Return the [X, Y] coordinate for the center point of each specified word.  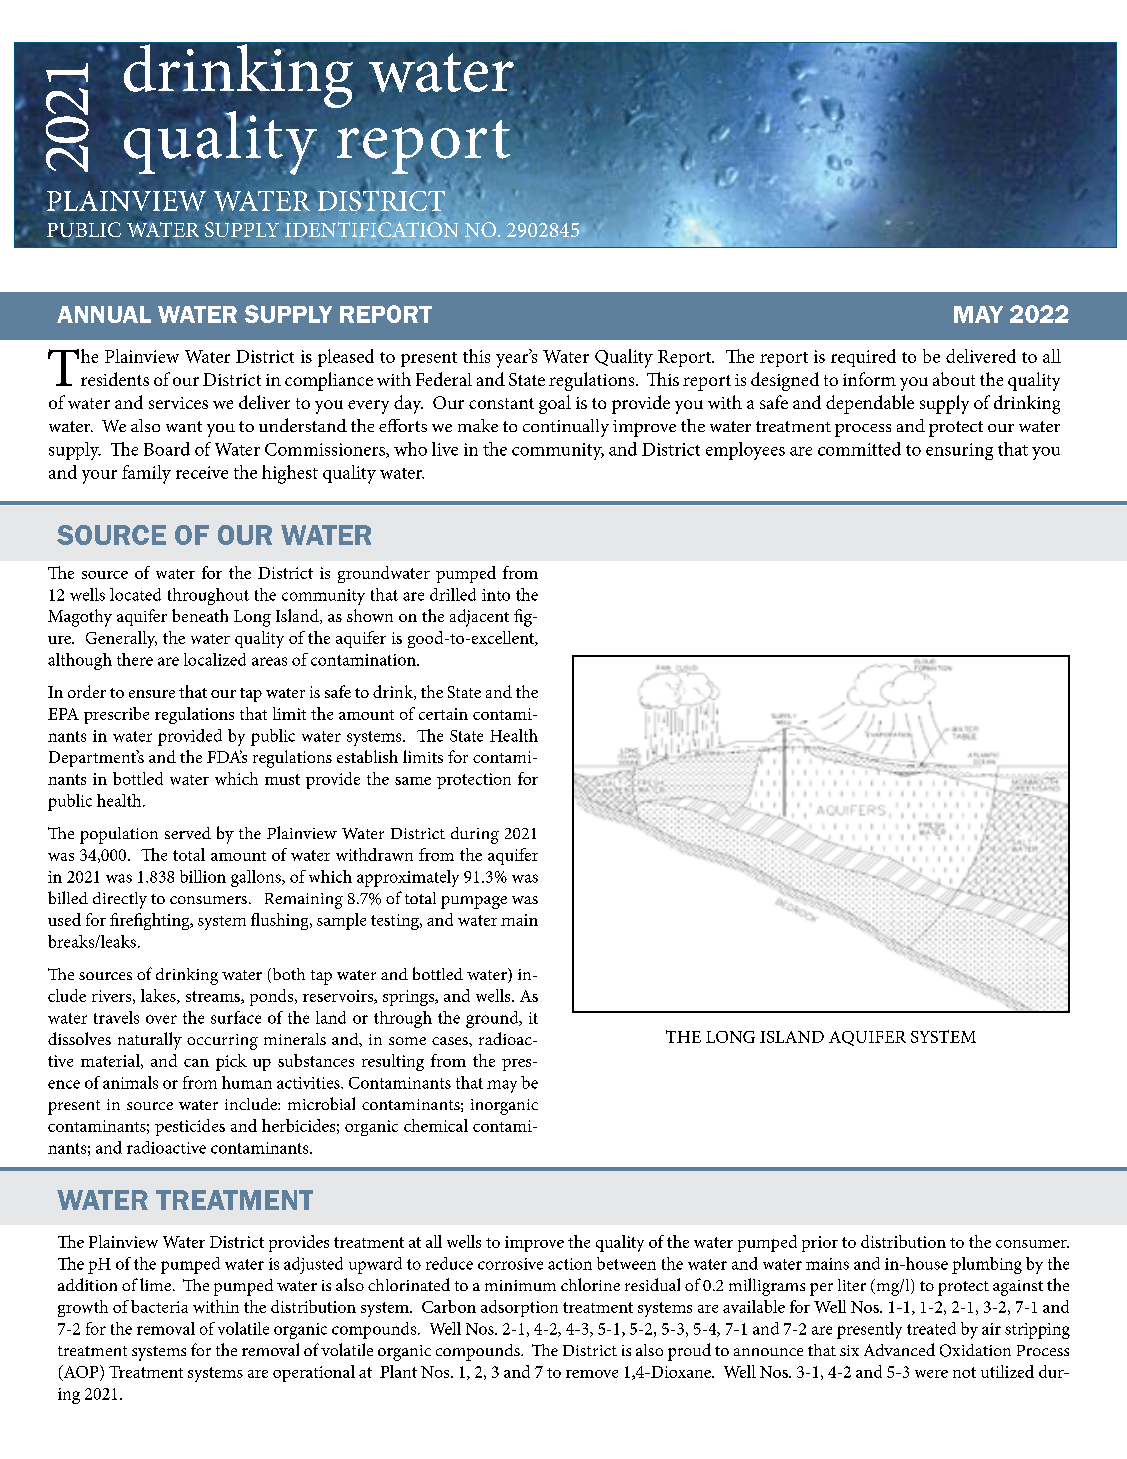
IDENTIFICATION [371, 229]
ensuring [959, 451]
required [863, 358]
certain [443, 714]
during [475, 835]
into [496, 595]
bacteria [159, 1306]
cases [451, 1041]
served [188, 833]
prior [820, 1244]
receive [202, 472]
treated [931, 1328]
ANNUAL [104, 314]
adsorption [519, 1308]
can [196, 1063]
